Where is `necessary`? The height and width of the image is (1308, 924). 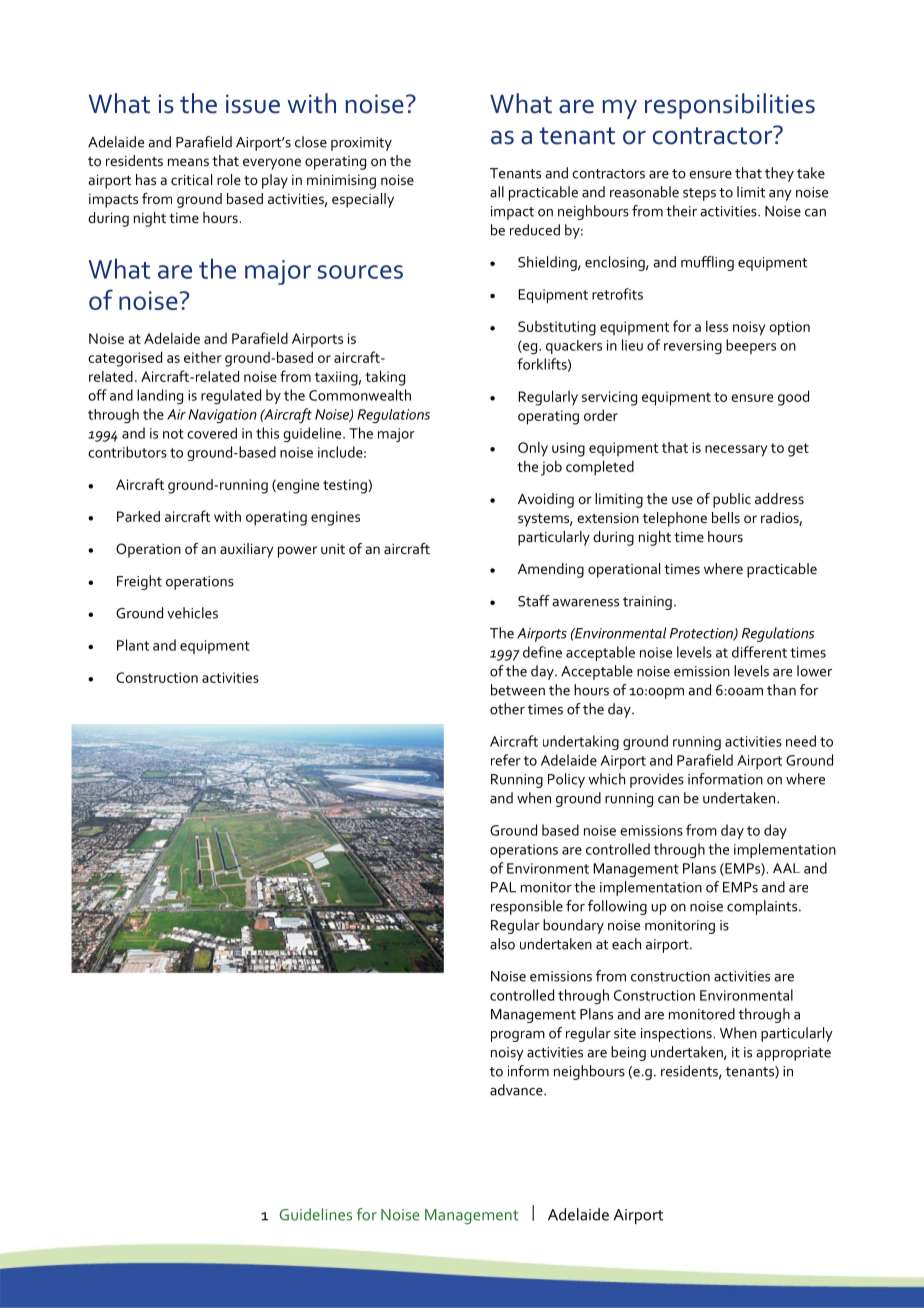
necessary is located at coordinates (736, 451).
